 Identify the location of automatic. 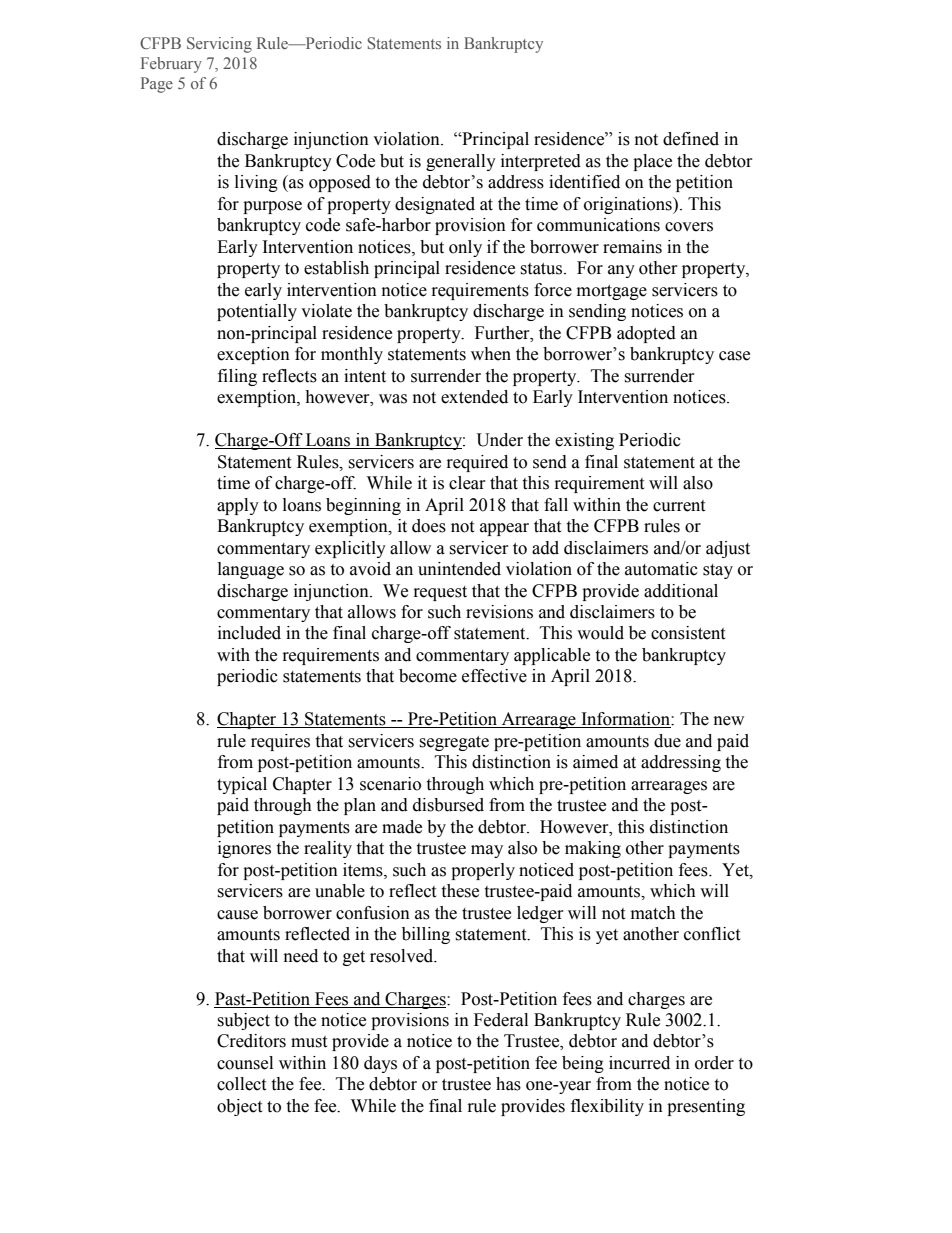
(661, 569).
